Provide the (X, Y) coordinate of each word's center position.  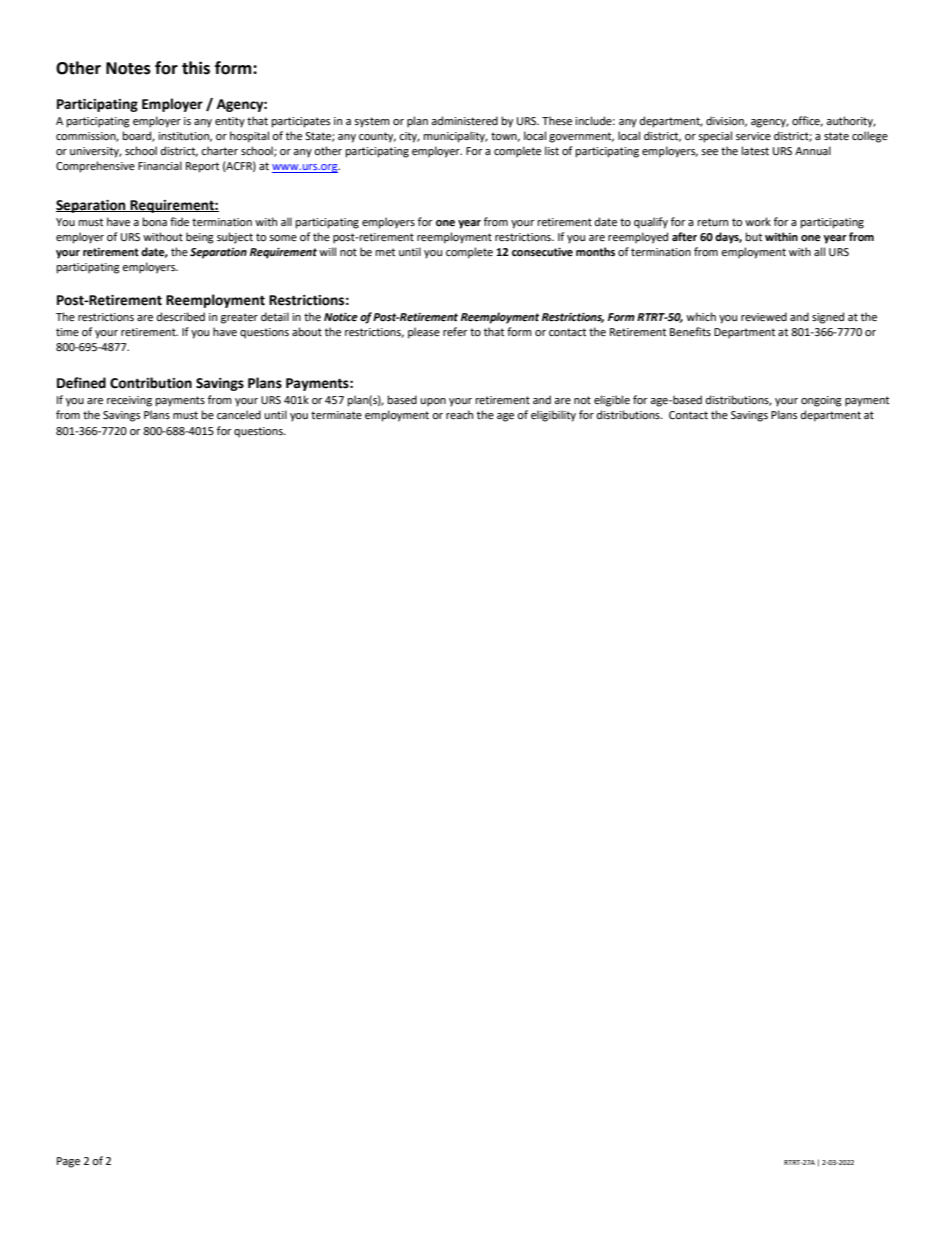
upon (433, 402)
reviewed (764, 317)
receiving (129, 401)
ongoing (821, 401)
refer (455, 332)
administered (464, 121)
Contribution (151, 383)
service (753, 136)
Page (68, 1162)
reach (459, 415)
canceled (239, 415)
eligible (612, 401)
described (181, 317)
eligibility (553, 416)
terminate (336, 415)
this (196, 68)
